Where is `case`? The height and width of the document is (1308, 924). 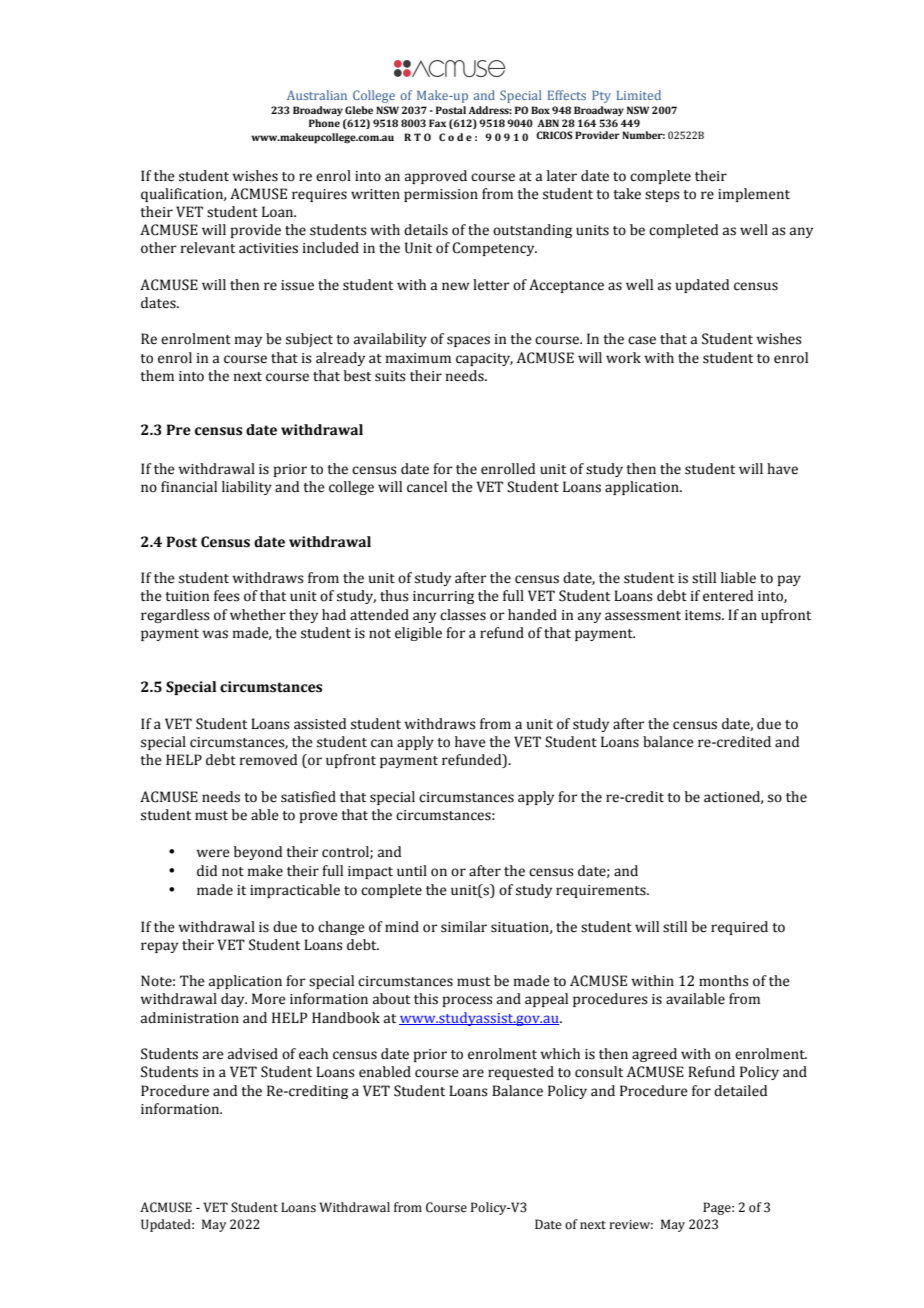
case is located at coordinates (642, 340).
